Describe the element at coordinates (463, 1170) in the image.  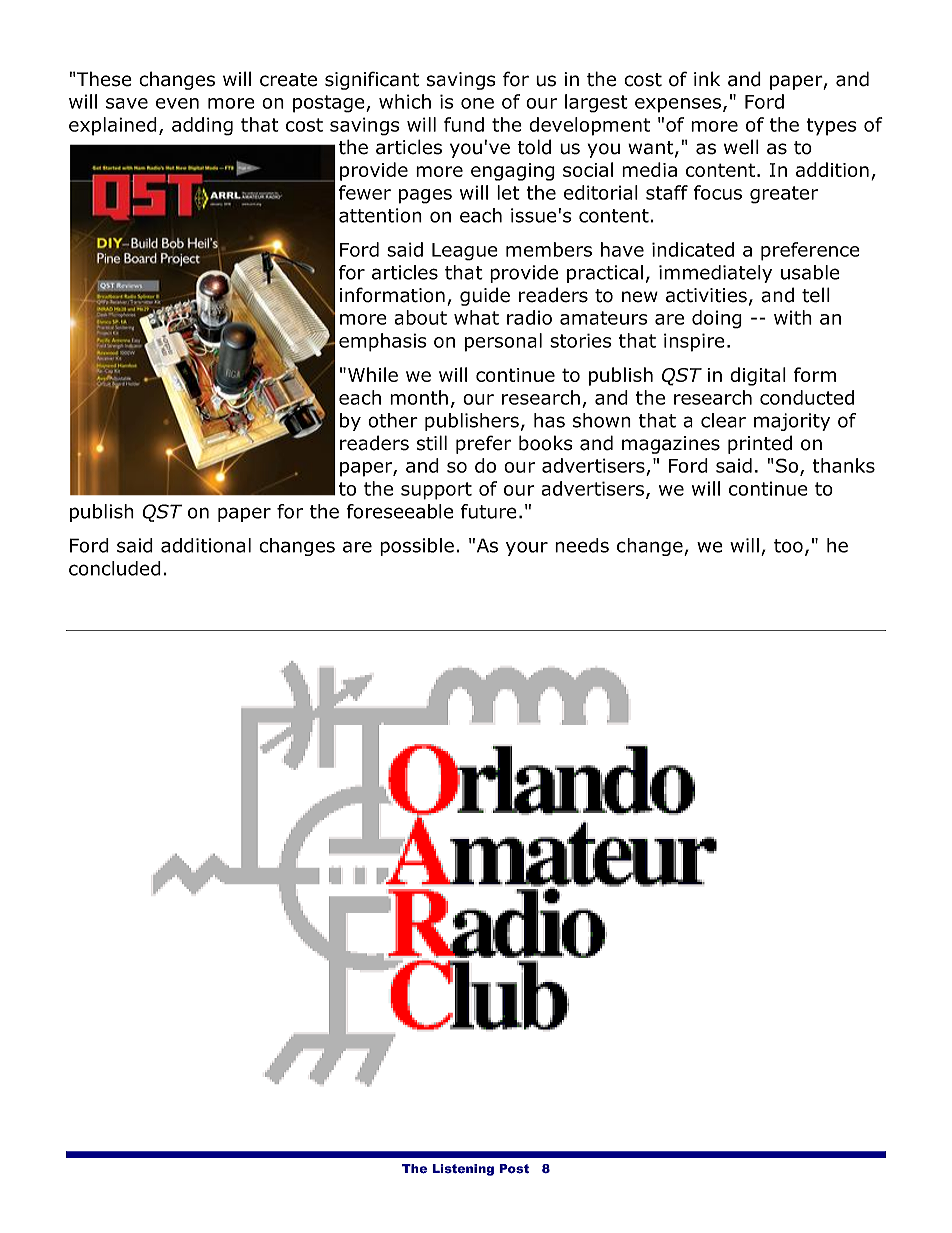
I see `Listening` at that location.
